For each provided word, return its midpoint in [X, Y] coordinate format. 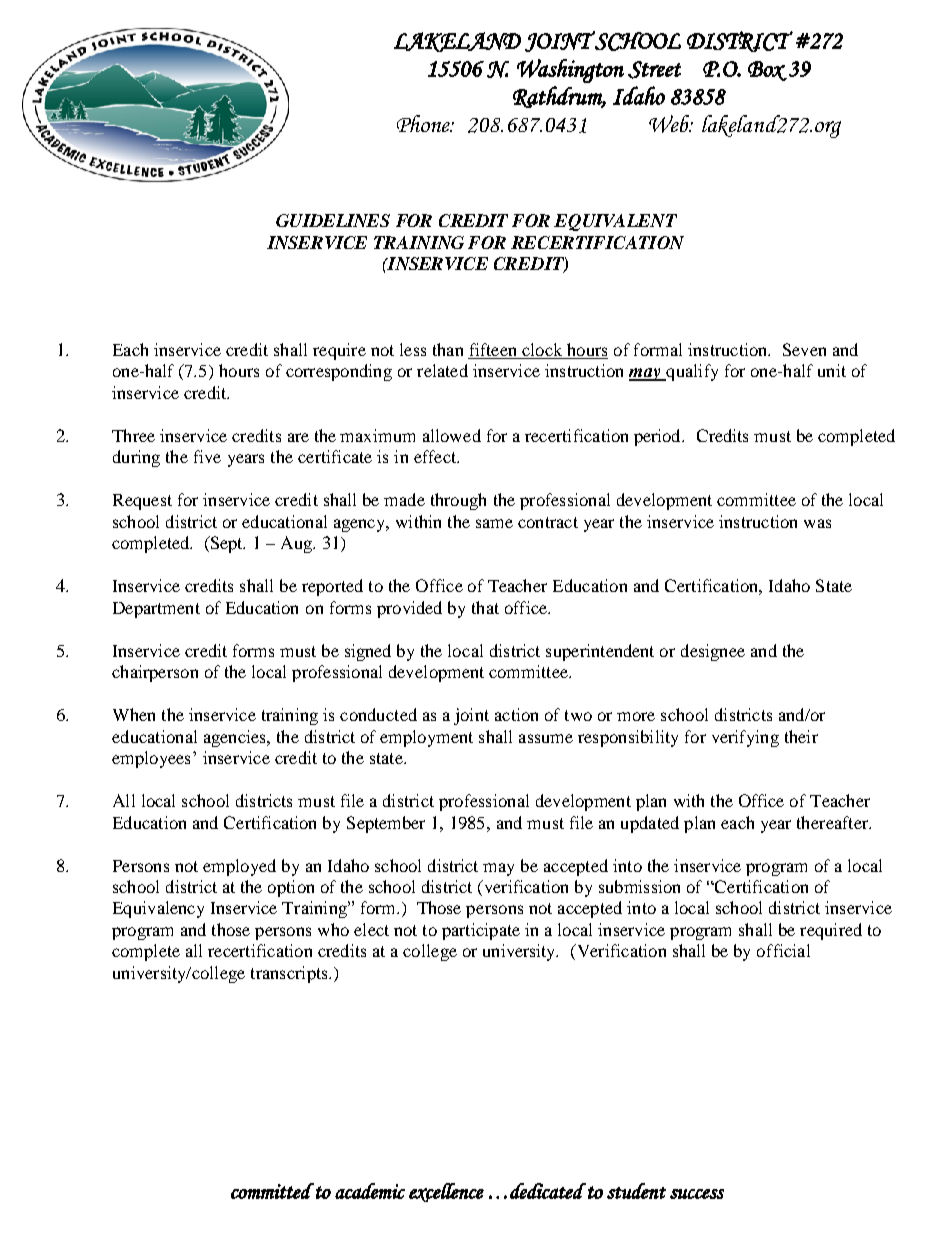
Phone [424, 123]
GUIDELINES [333, 220]
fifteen [493, 351]
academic [370, 1191]
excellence [446, 1192]
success [697, 1194]
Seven [804, 349]
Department [156, 610]
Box [767, 71]
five [207, 456]
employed [239, 867]
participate [481, 931]
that [485, 607]
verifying [745, 738]
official [783, 950]
